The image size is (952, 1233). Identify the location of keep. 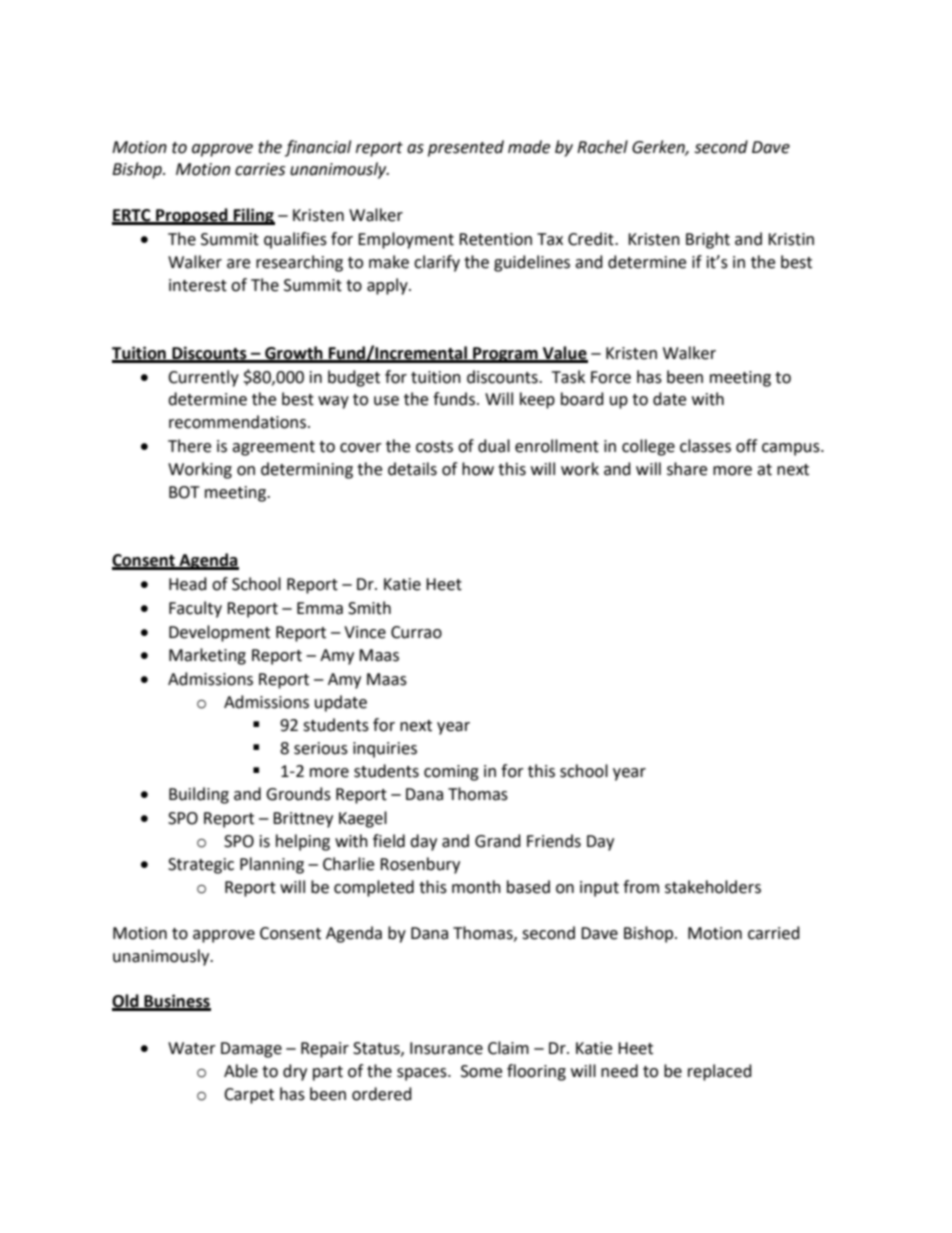
(537, 400).
